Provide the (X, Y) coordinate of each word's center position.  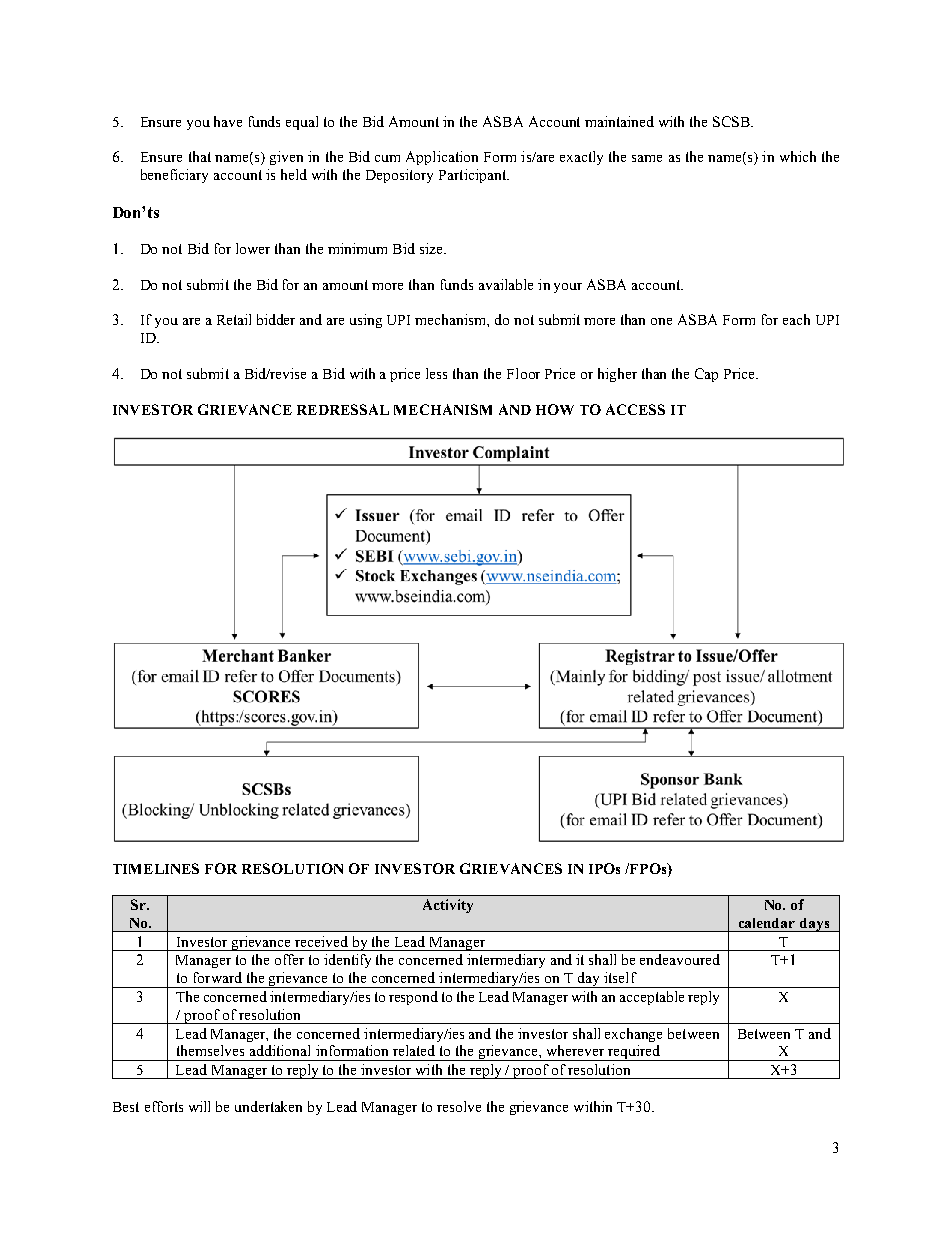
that (200, 156)
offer (289, 959)
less (436, 373)
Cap (706, 375)
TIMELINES (156, 868)
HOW (555, 409)
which (798, 156)
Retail (234, 319)
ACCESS (635, 409)
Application (442, 158)
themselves (210, 1050)
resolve (459, 1106)
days (815, 925)
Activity (448, 906)
